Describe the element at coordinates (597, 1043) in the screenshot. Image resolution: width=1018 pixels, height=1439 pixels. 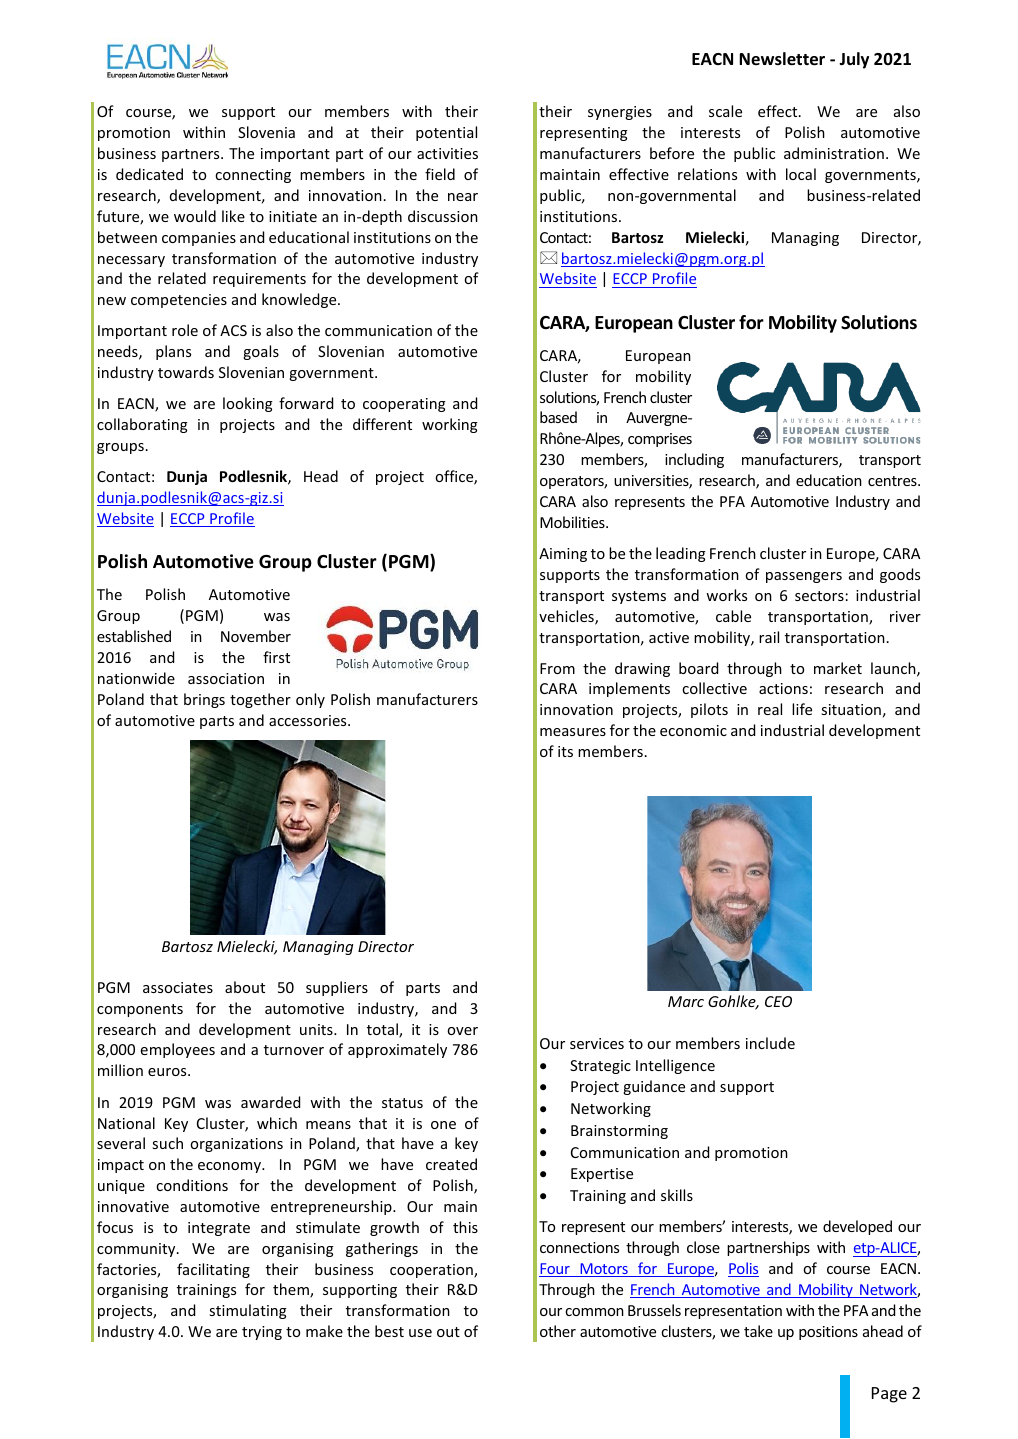
I see `services` at that location.
